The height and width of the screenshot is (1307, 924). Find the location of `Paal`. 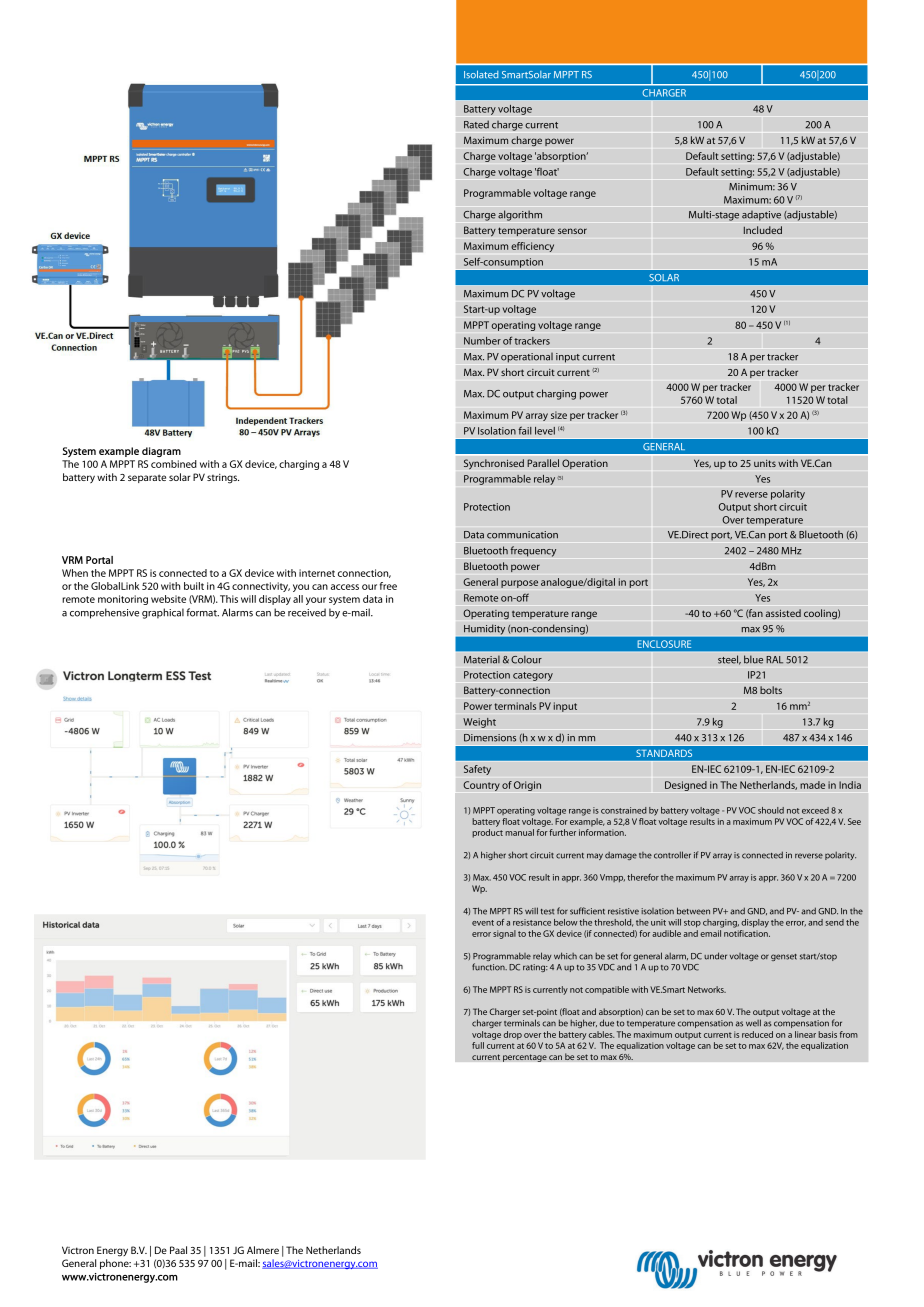

Paal is located at coordinates (178, 1250).
